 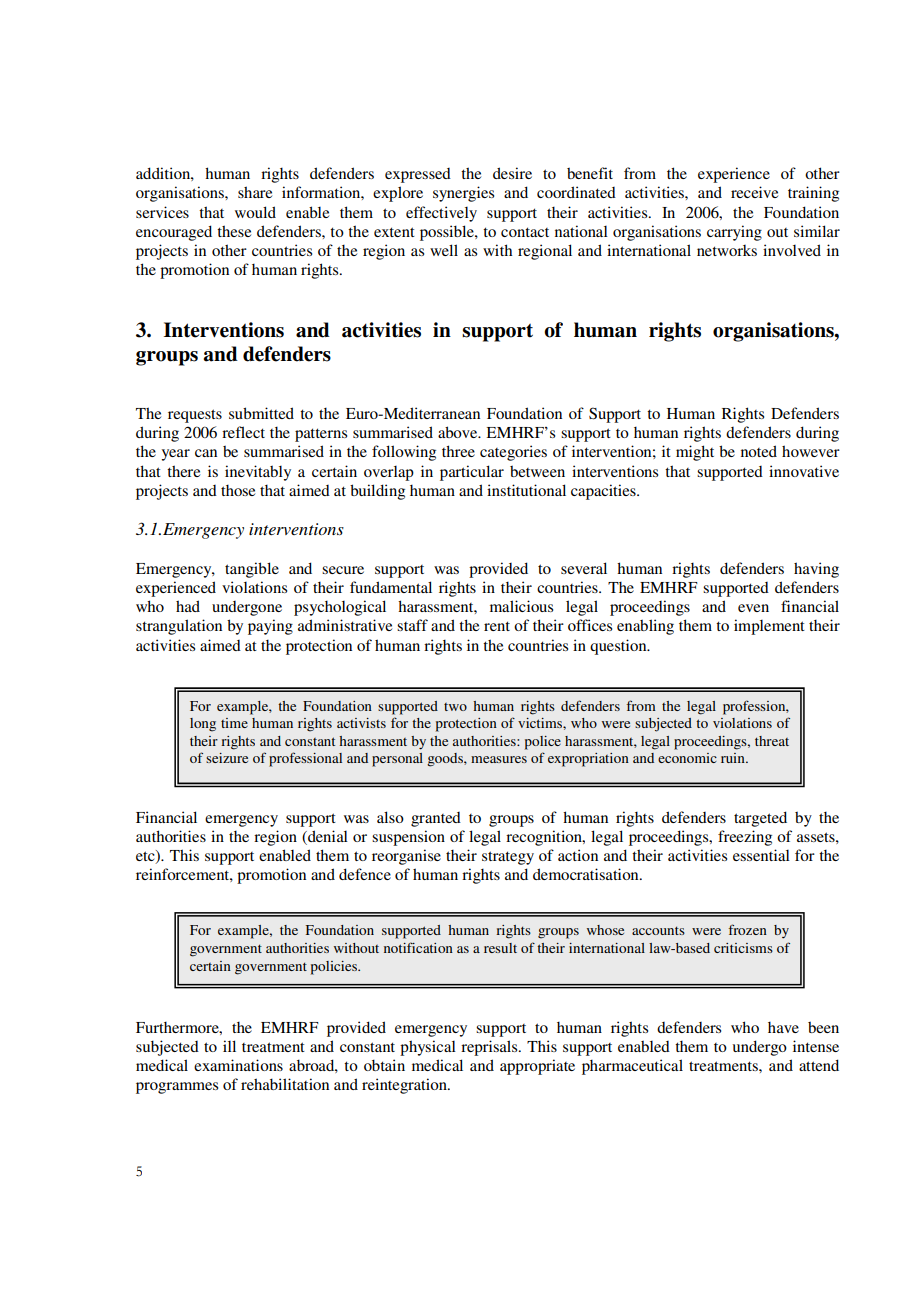 I want to click on have, so click(x=783, y=1027).
